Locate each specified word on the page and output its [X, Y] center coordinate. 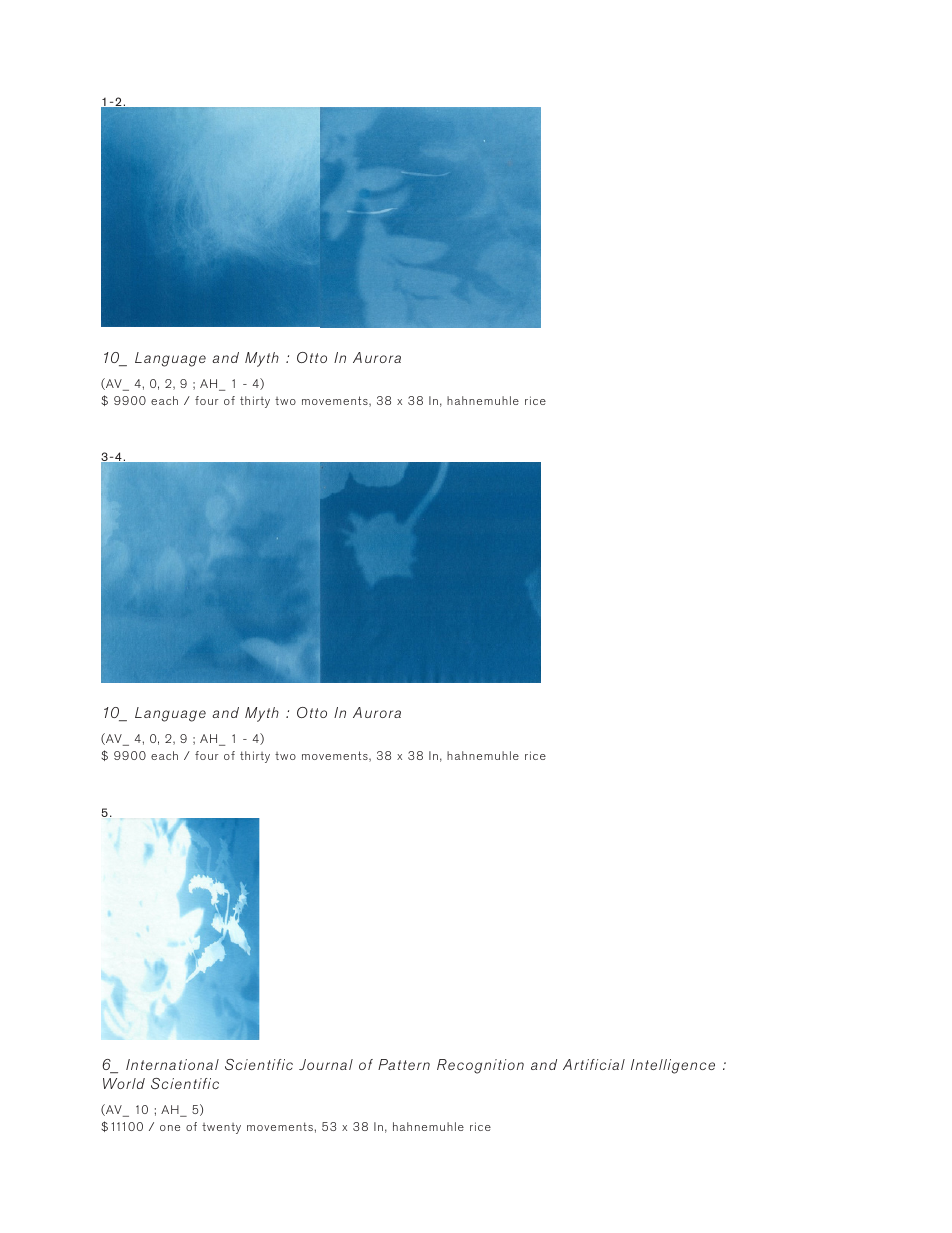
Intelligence [673, 1066]
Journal [326, 1064]
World [124, 1083]
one [170, 1128]
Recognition [480, 1066]
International [172, 1064]
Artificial [594, 1064]
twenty [221, 1128]
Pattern [404, 1064]
